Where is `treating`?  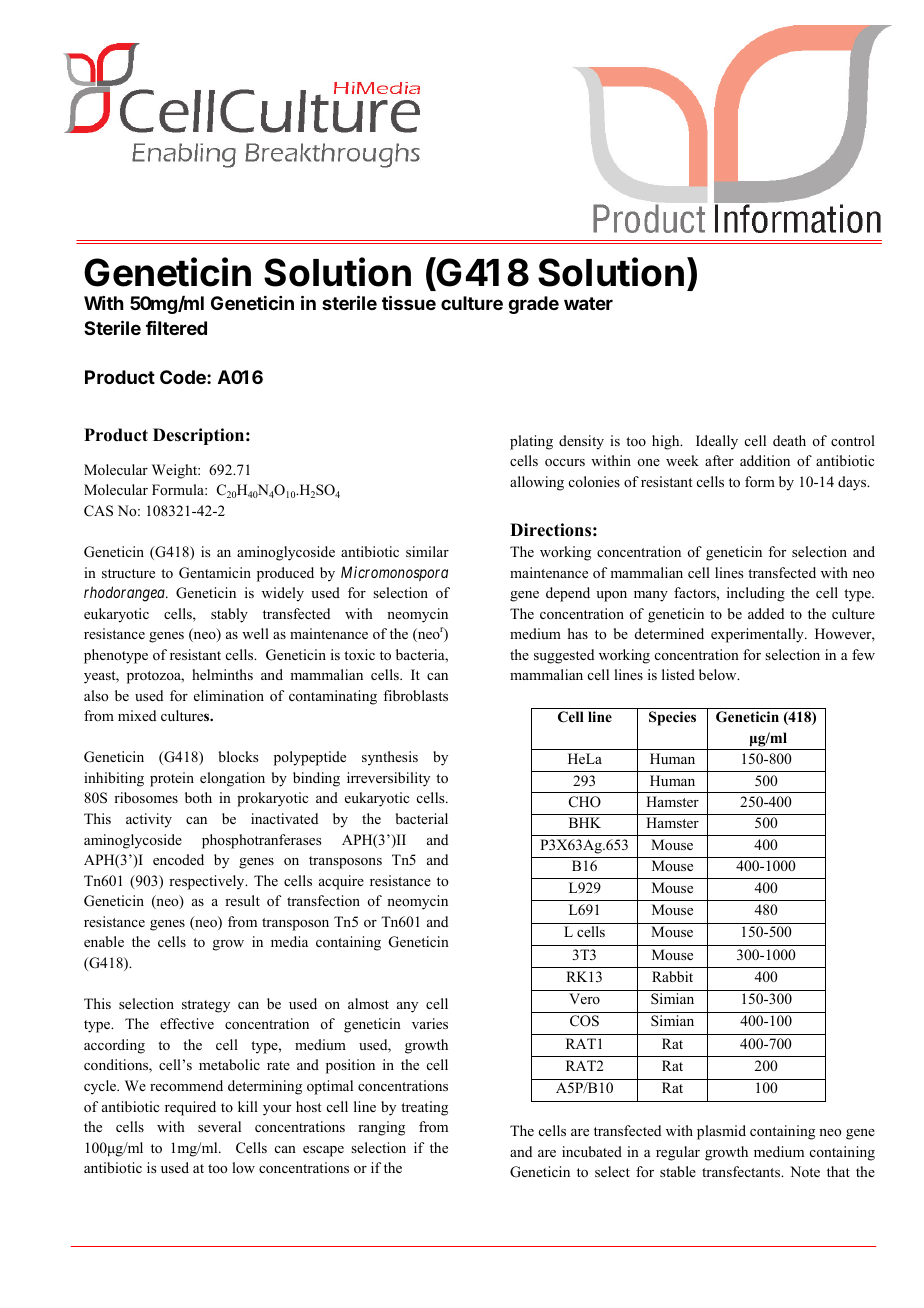 treating is located at coordinates (424, 1108).
